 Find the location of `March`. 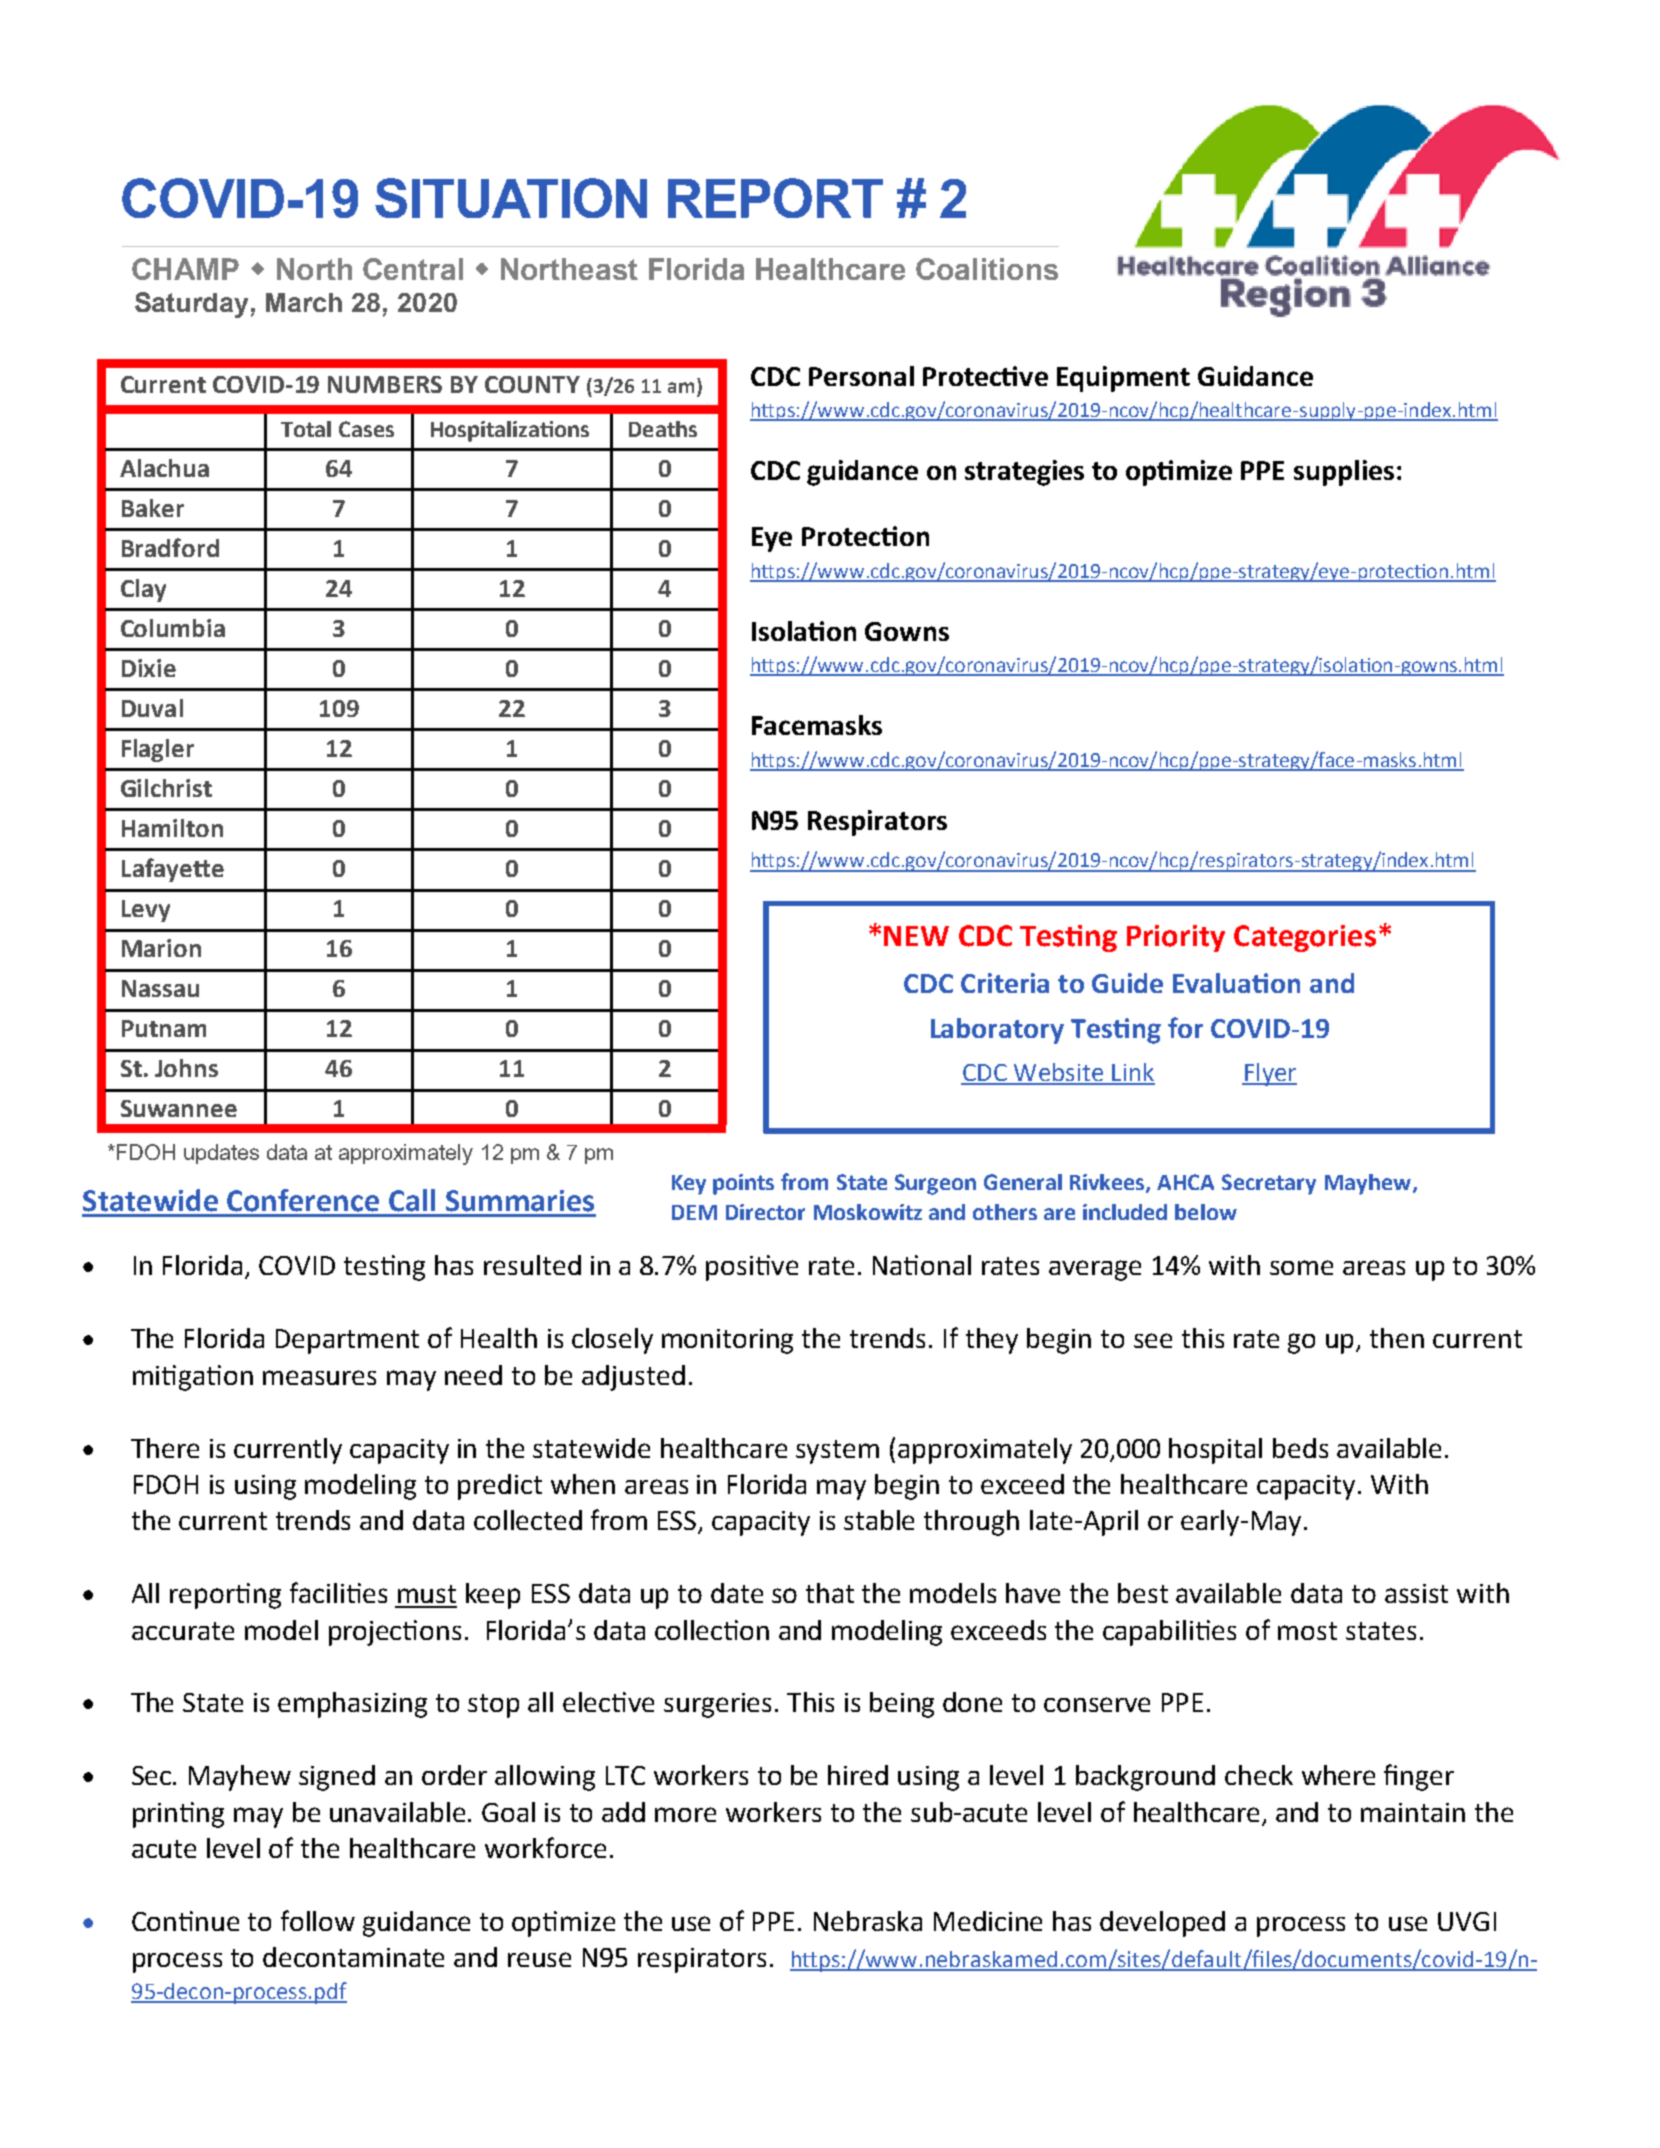

March is located at coordinates (304, 302).
